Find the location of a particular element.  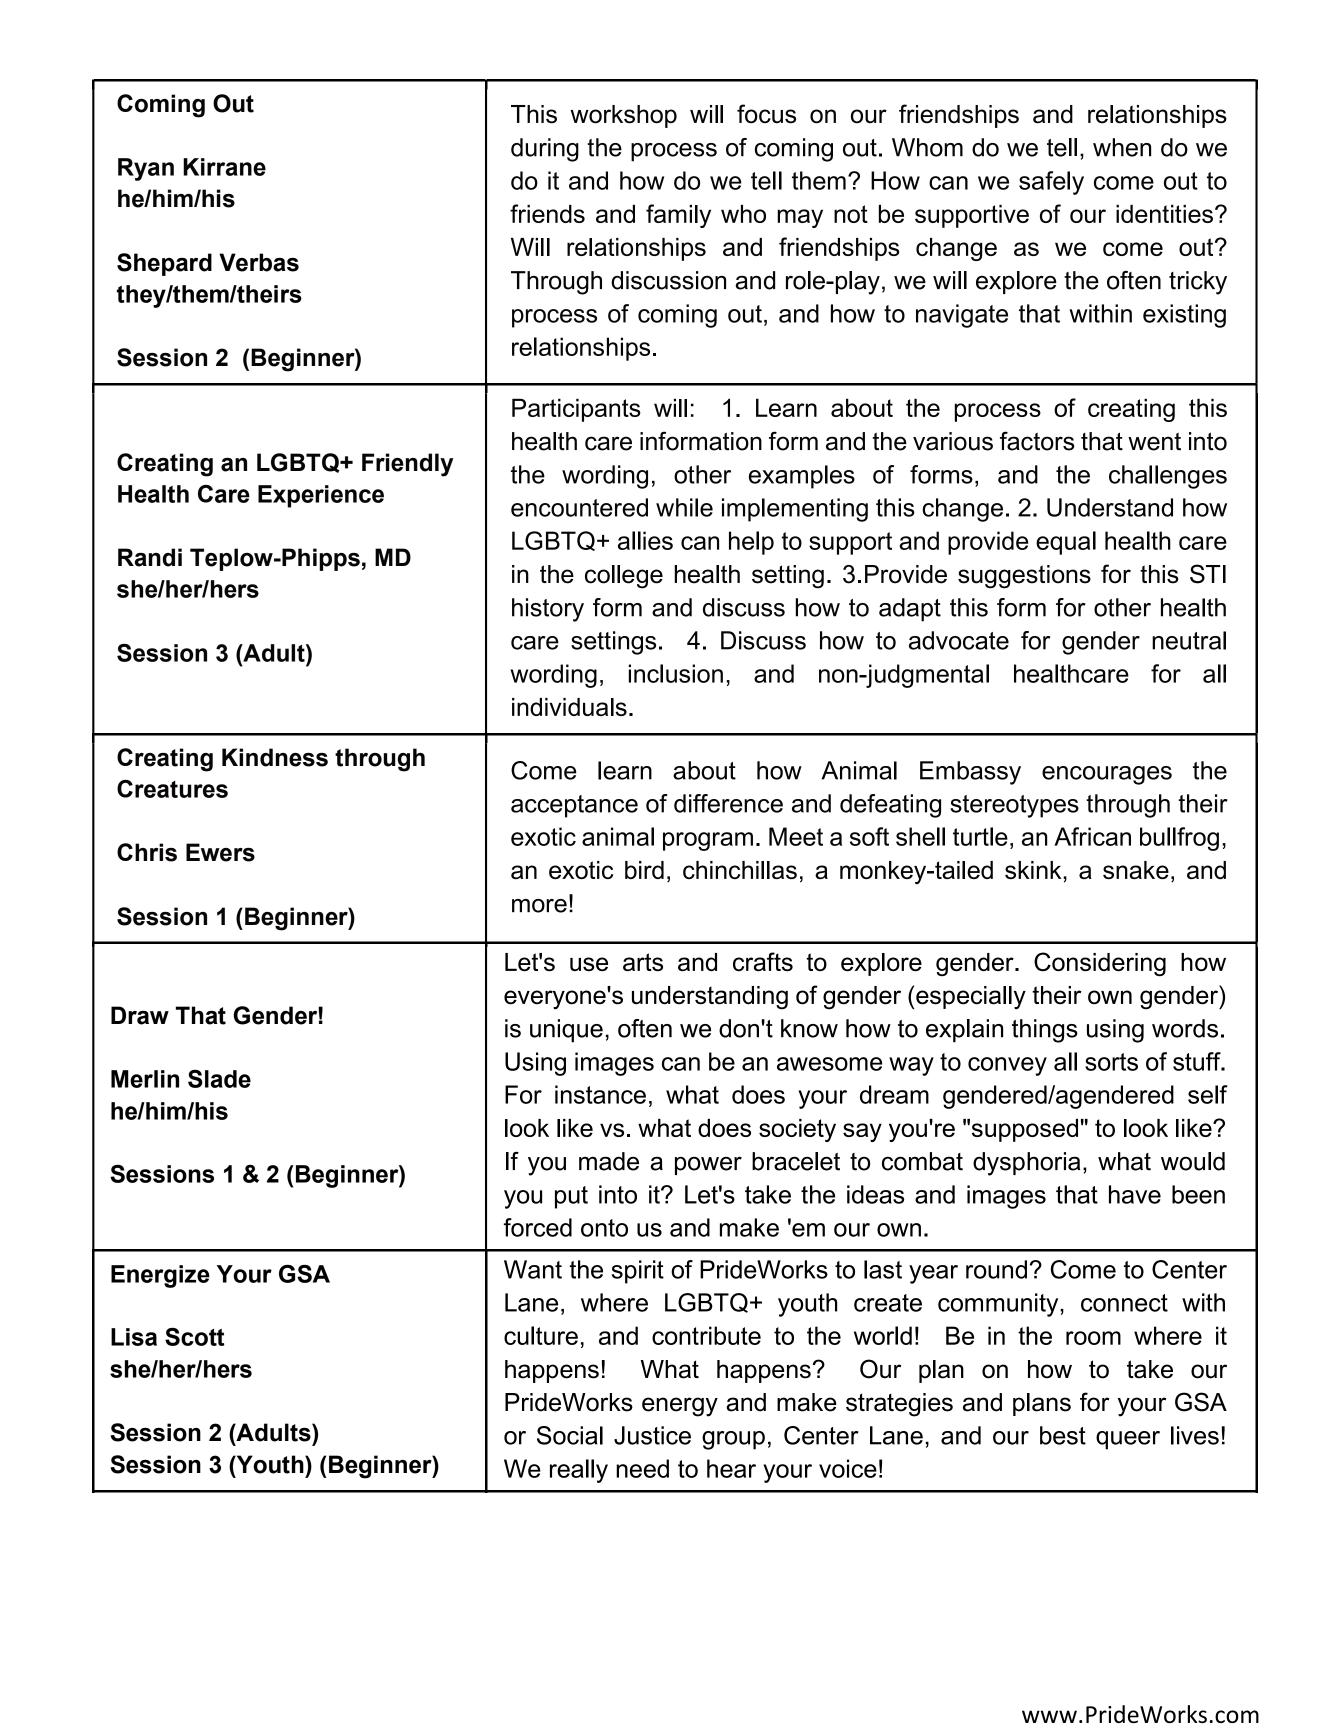

Ryan is located at coordinates (146, 169).
